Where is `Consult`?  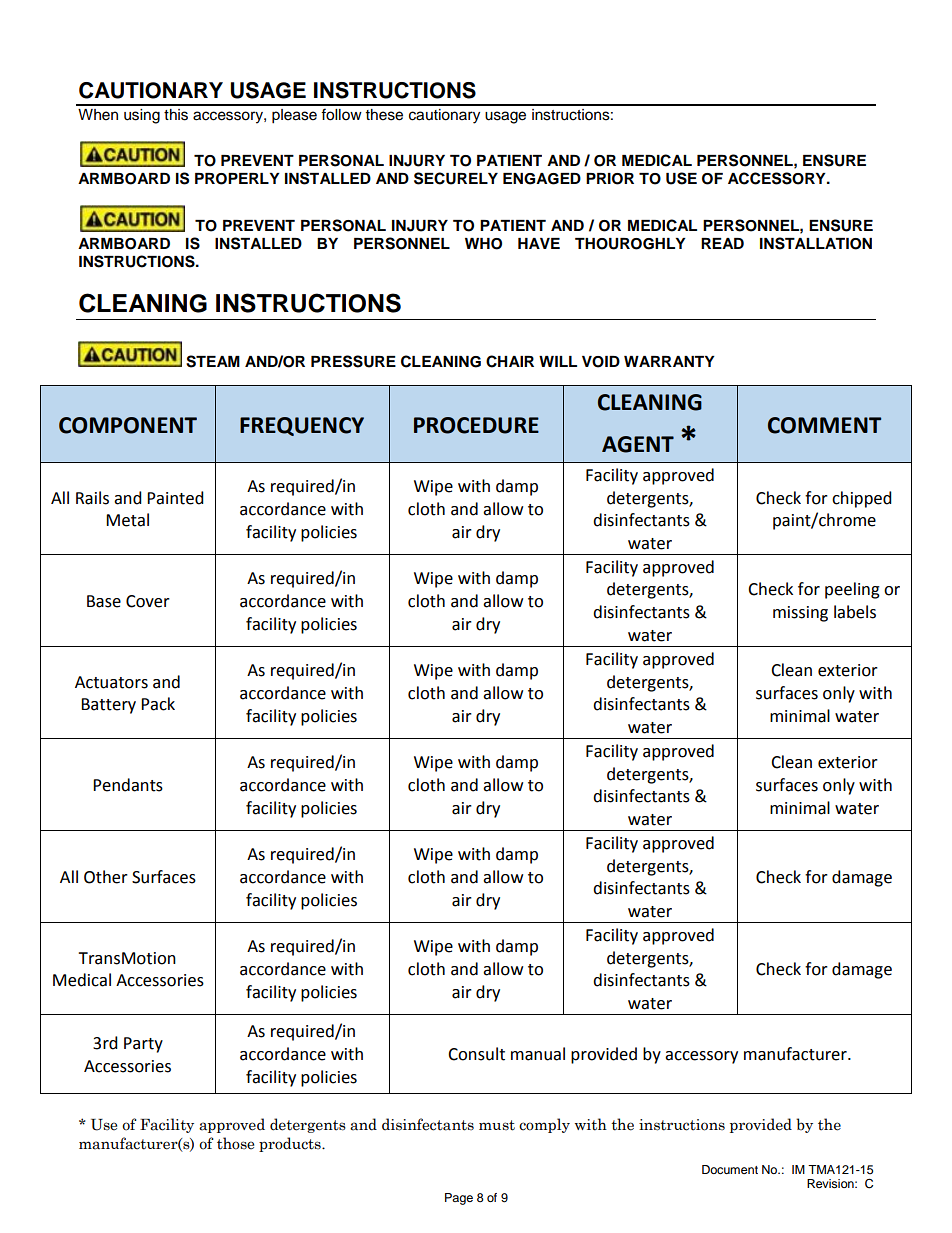
Consult is located at coordinates (476, 1054).
